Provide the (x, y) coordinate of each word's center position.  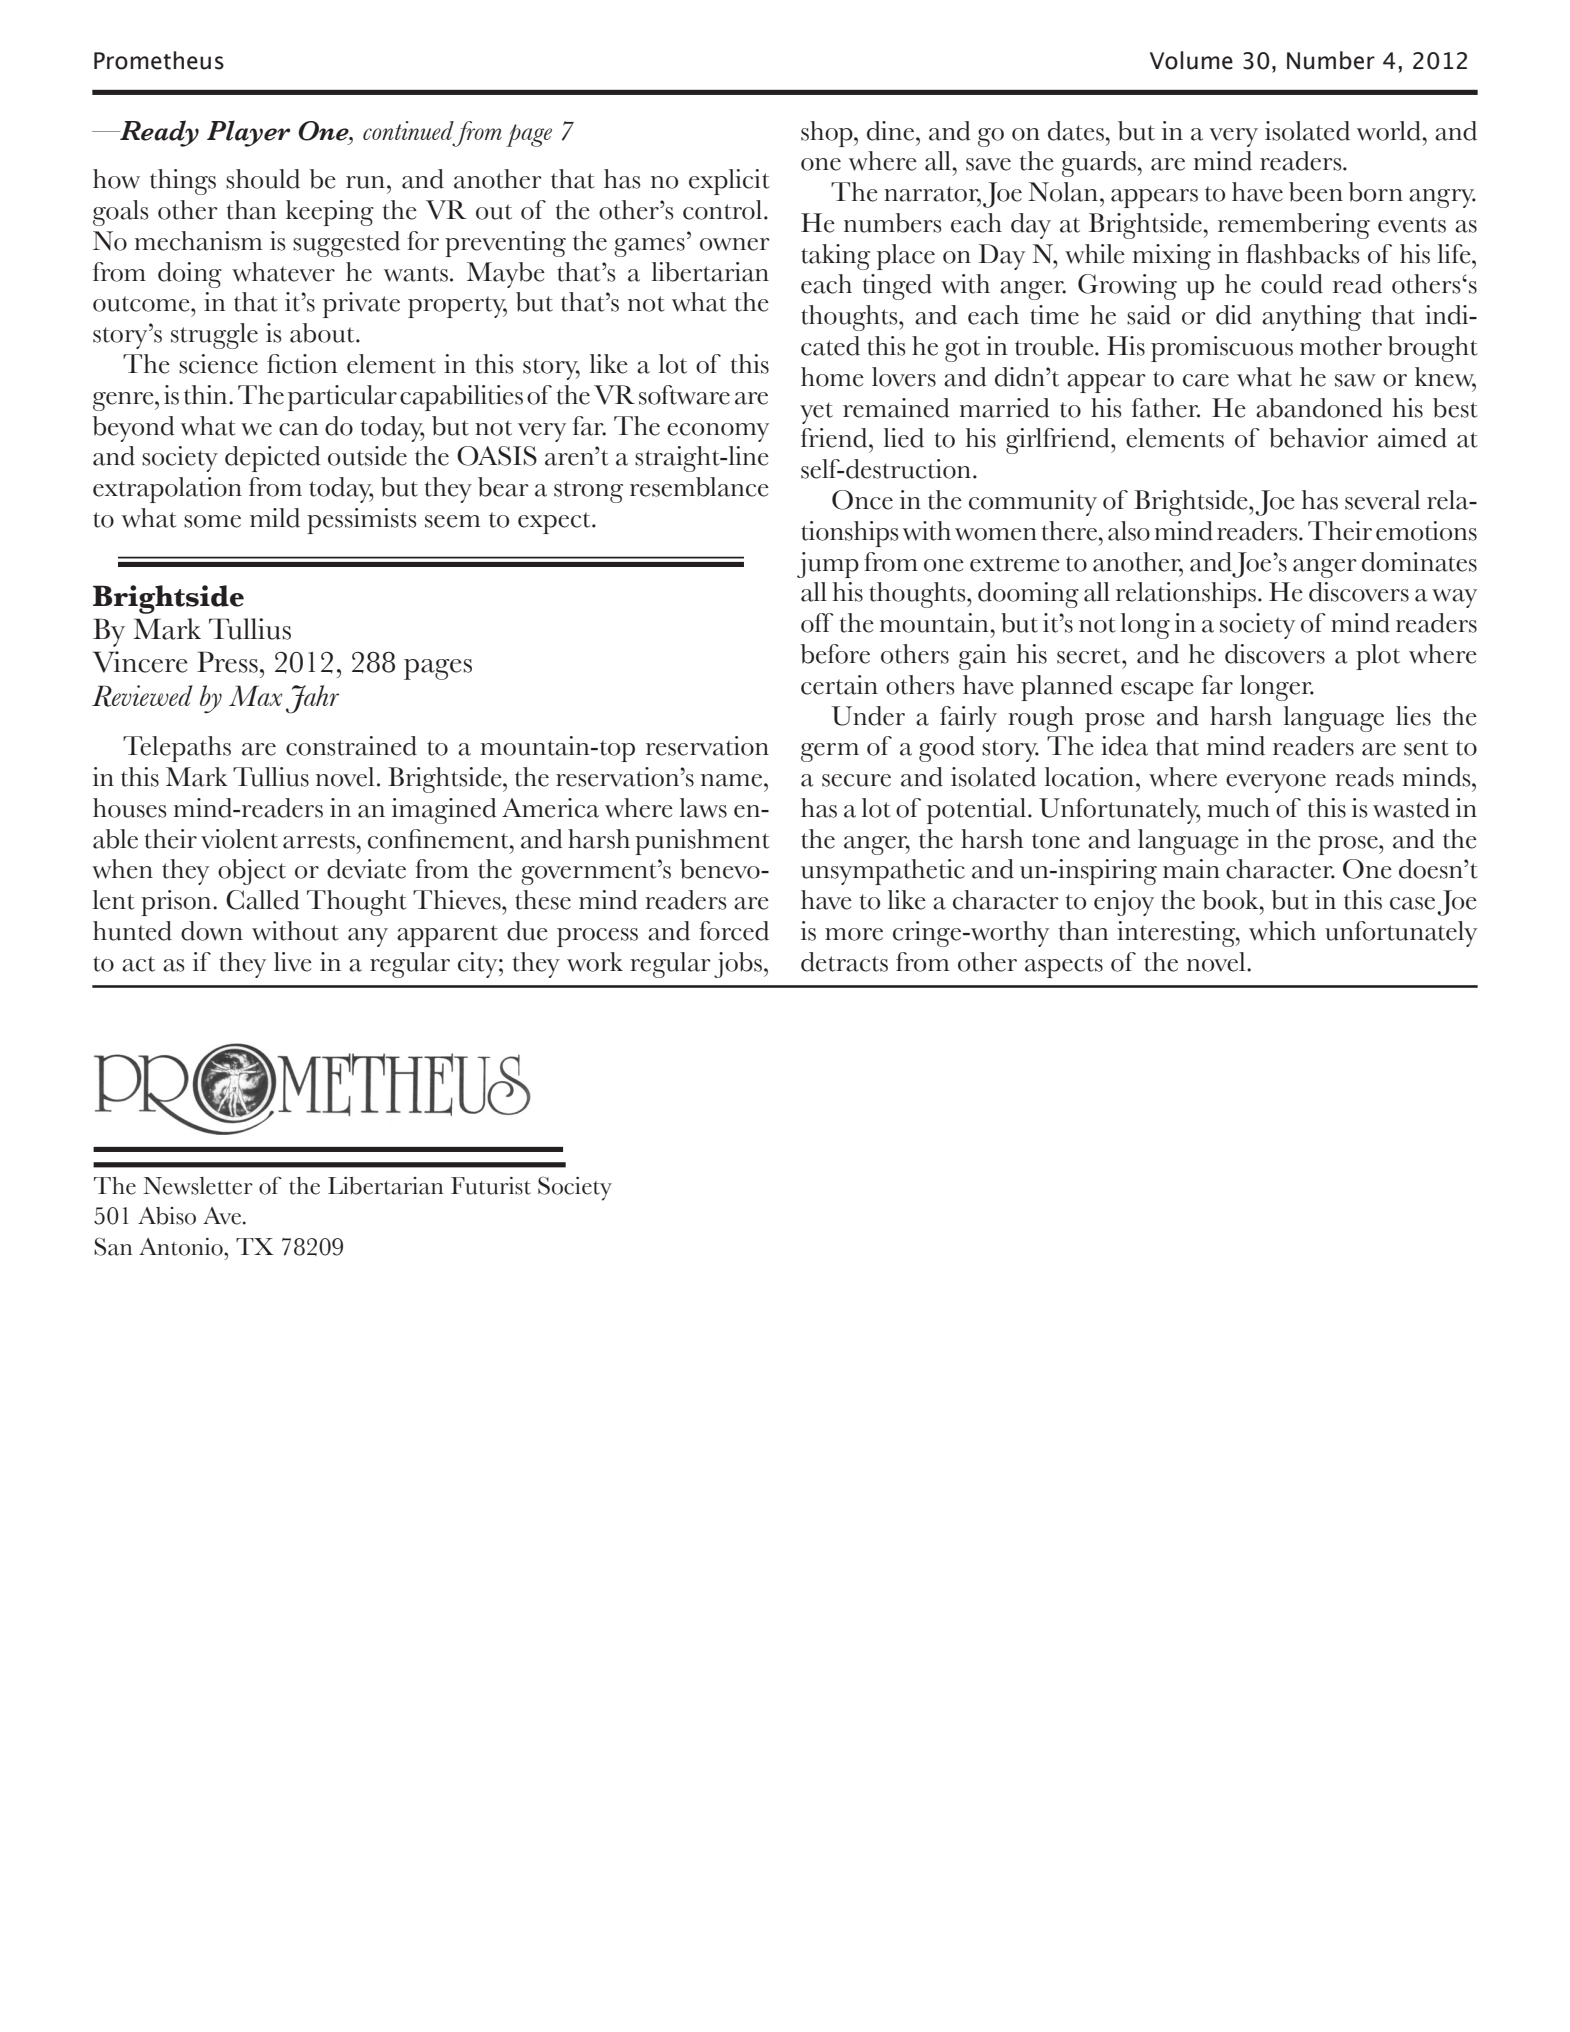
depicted (273, 459)
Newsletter (198, 1186)
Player (248, 133)
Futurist (491, 1186)
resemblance (699, 487)
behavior (1318, 438)
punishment (702, 842)
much (1239, 808)
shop (828, 134)
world (1389, 131)
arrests (319, 841)
